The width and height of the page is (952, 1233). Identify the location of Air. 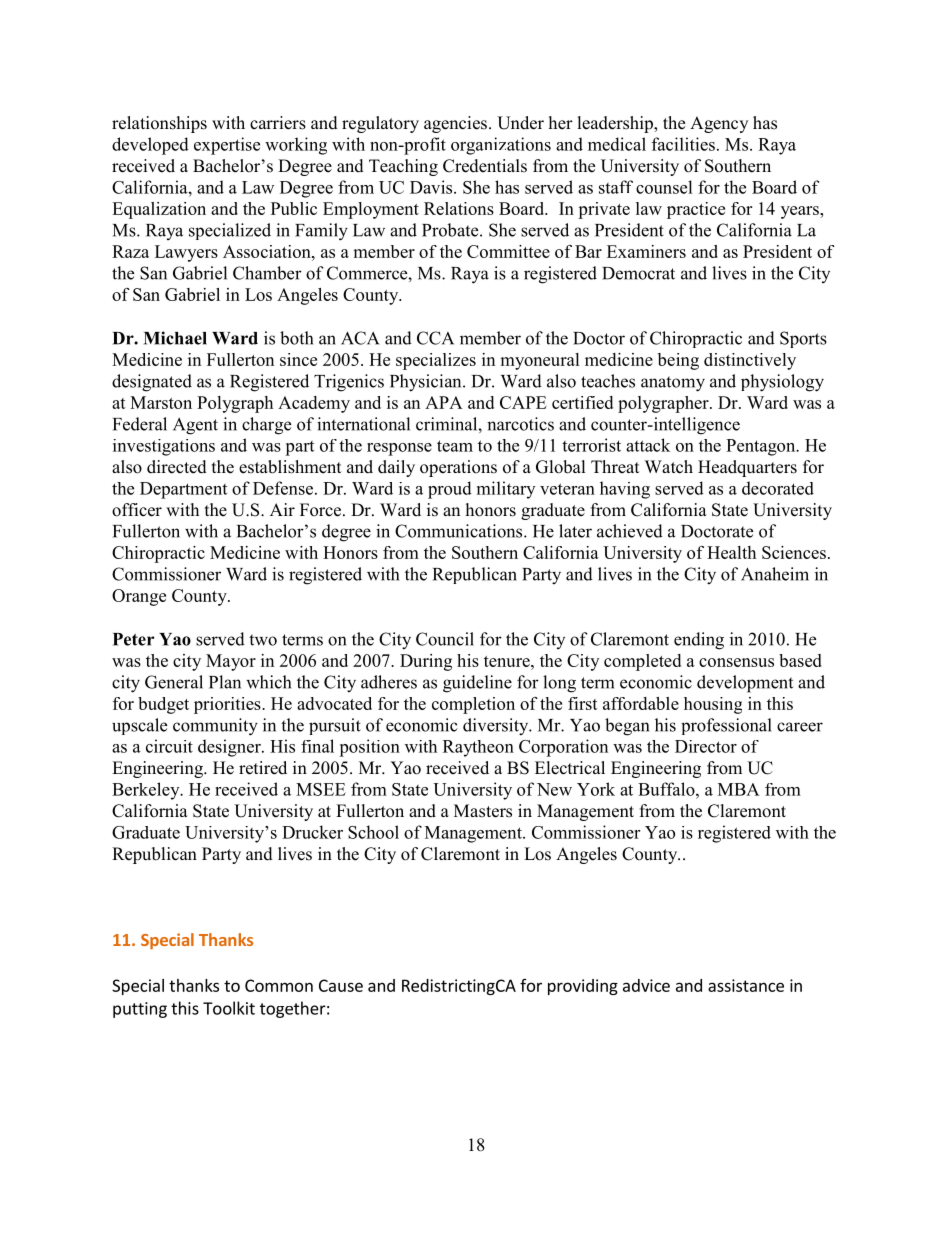
(282, 509).
